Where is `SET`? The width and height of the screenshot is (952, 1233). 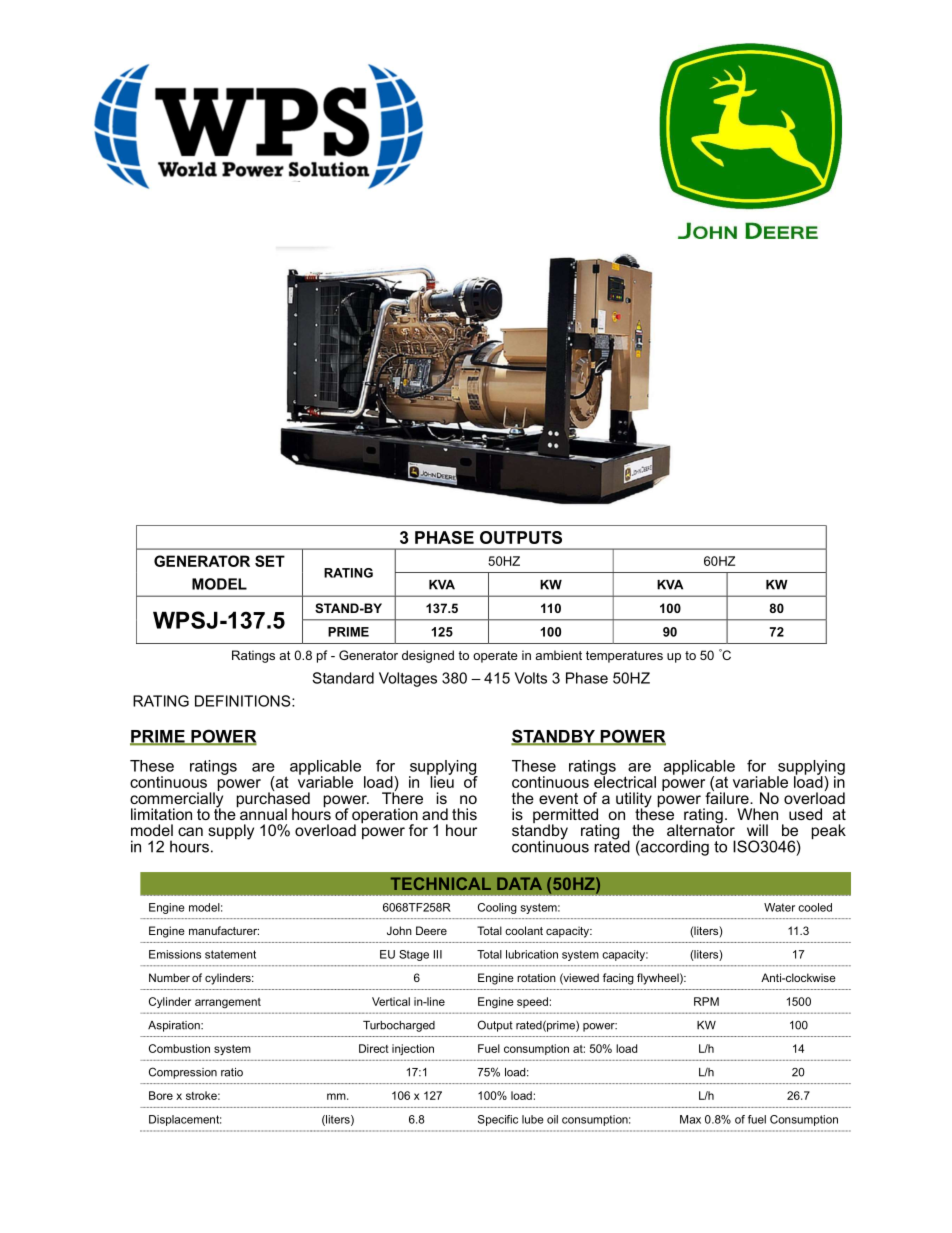 SET is located at coordinates (270, 561).
